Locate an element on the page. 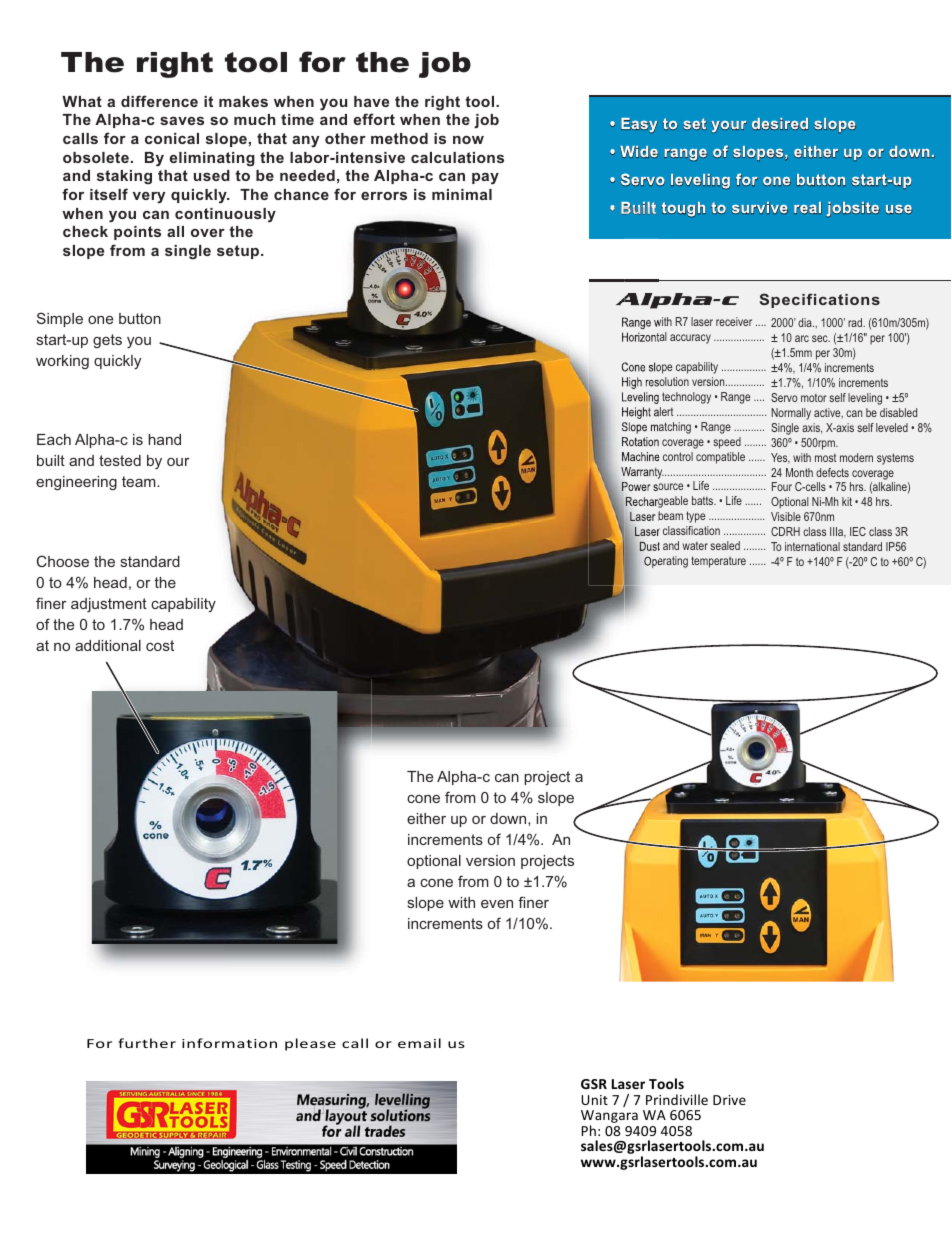 The width and height of the page is (952, 1233). conical is located at coordinates (172, 138).
